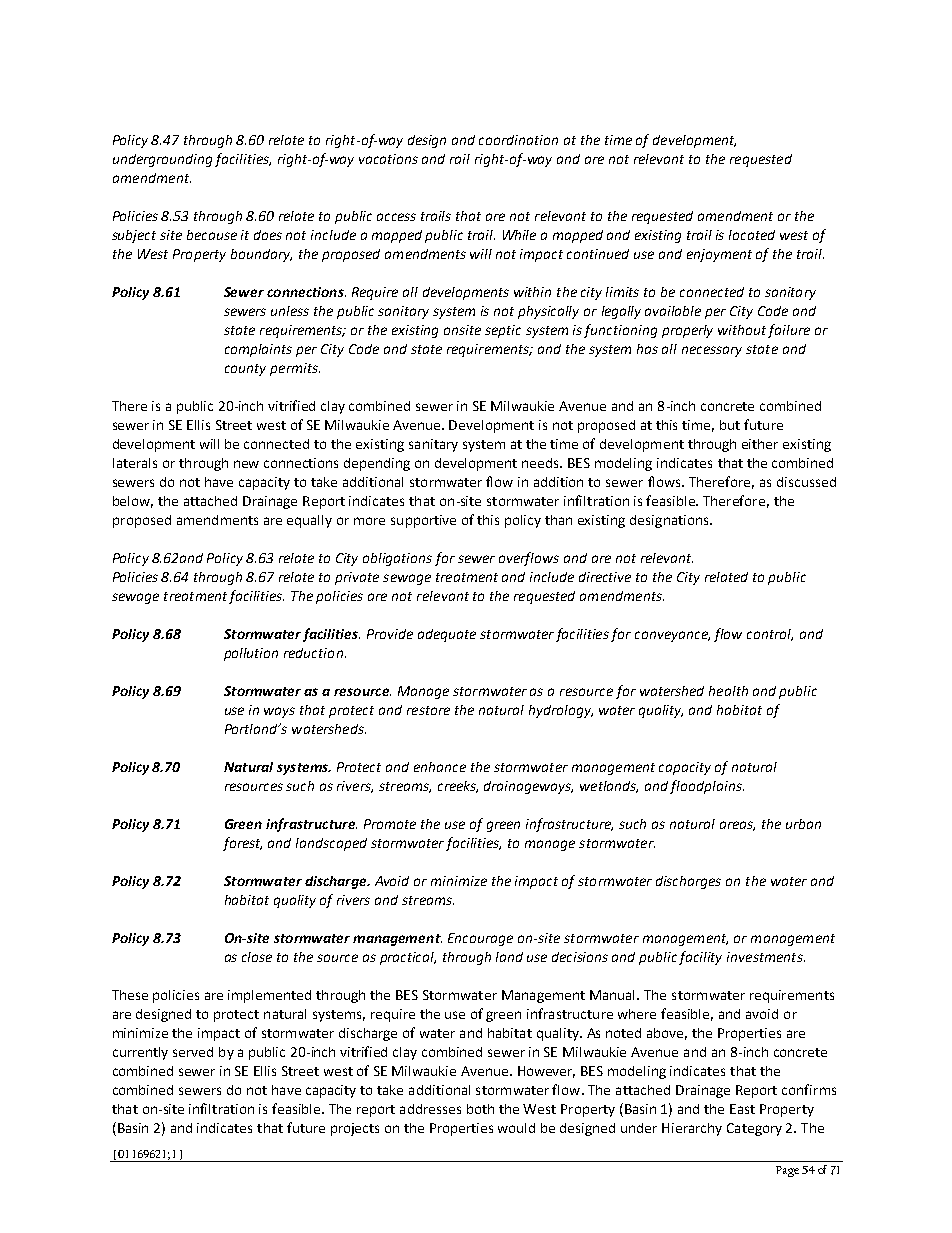 The image size is (952, 1233). I want to click on located, so click(752, 235).
